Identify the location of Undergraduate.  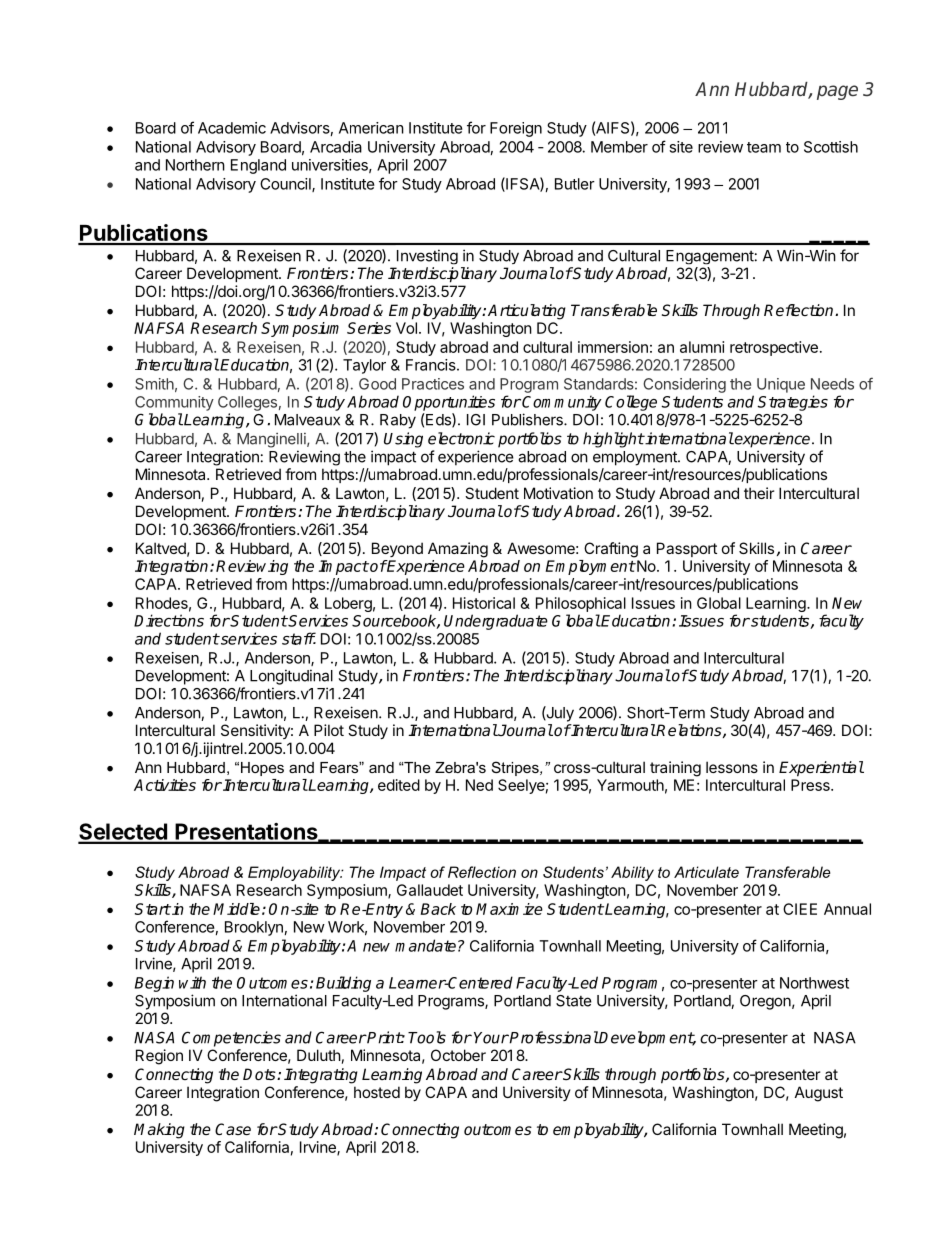
(496, 622).
